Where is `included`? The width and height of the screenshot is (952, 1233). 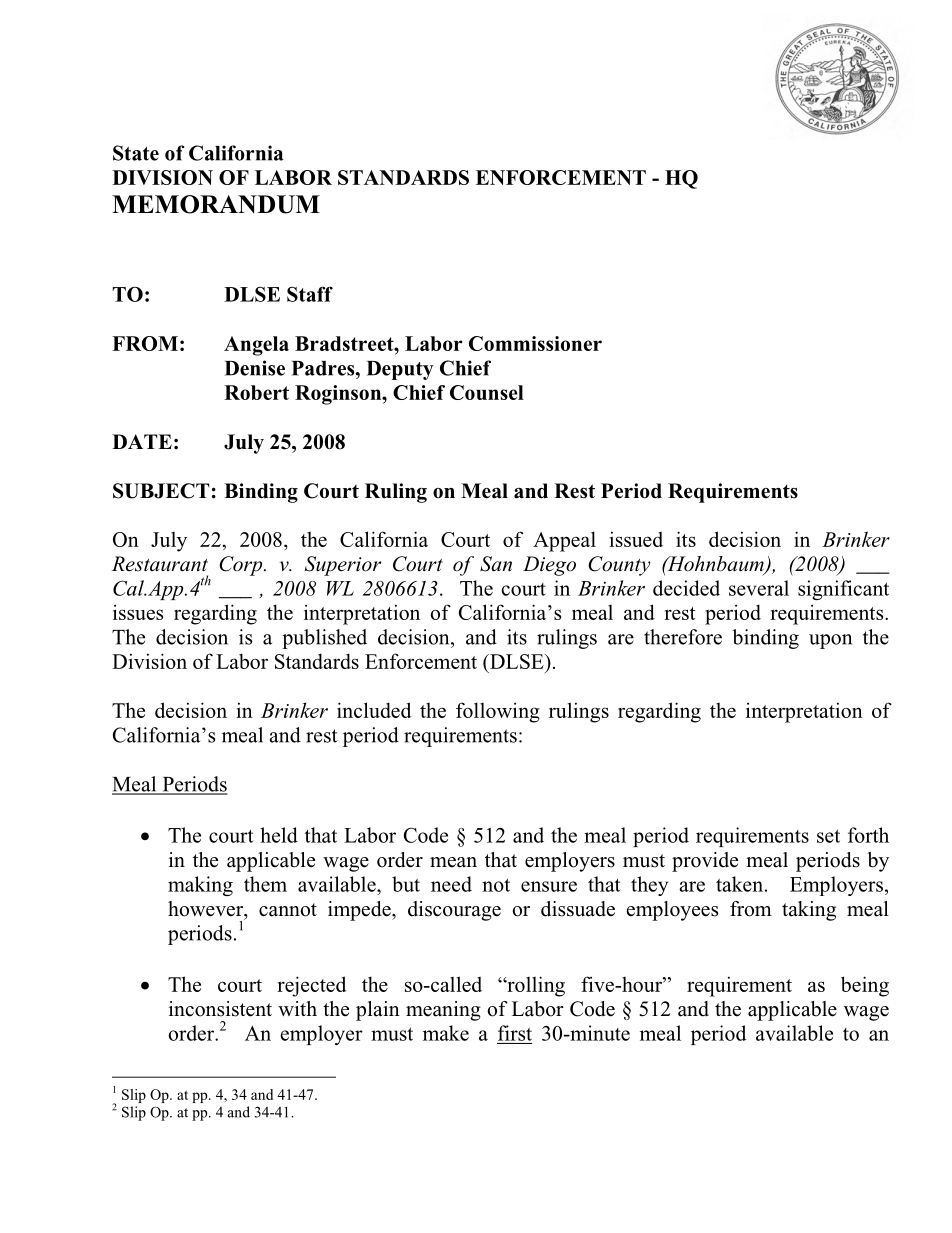 included is located at coordinates (374, 710).
